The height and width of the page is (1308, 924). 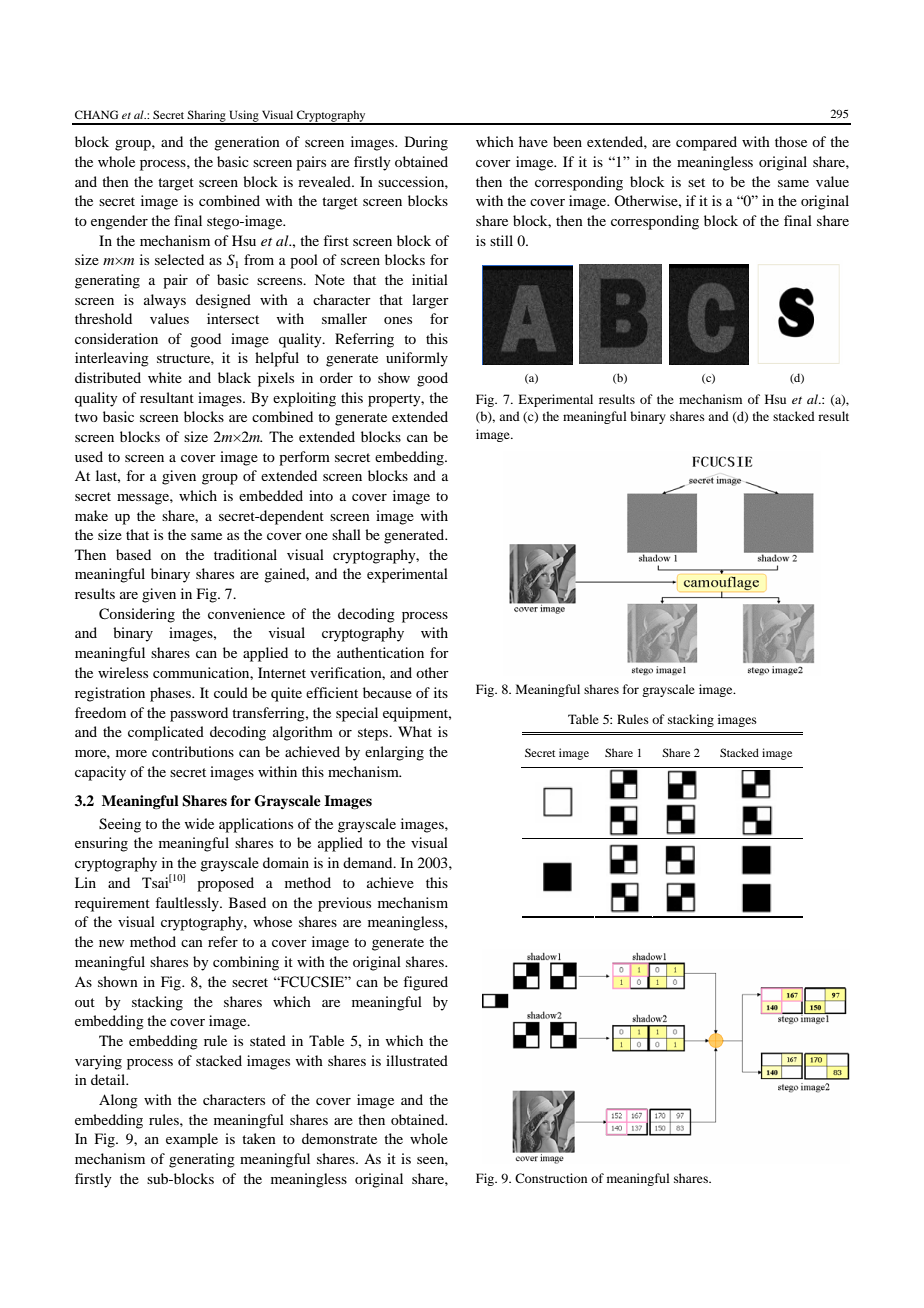 What do you see at coordinates (706, 143) in the page?
I see `compared` at bounding box center [706, 143].
